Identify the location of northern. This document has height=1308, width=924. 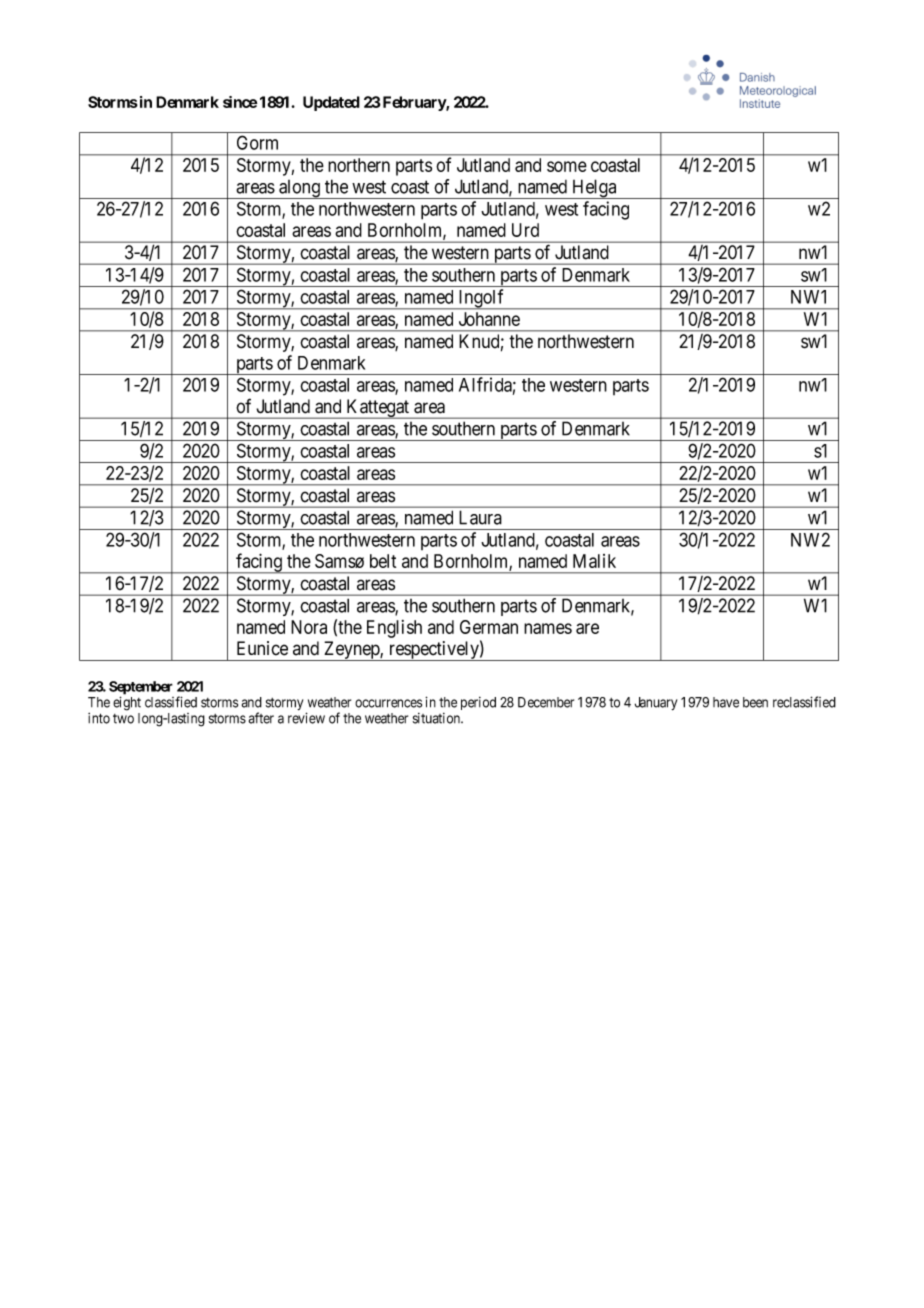
(359, 165).
